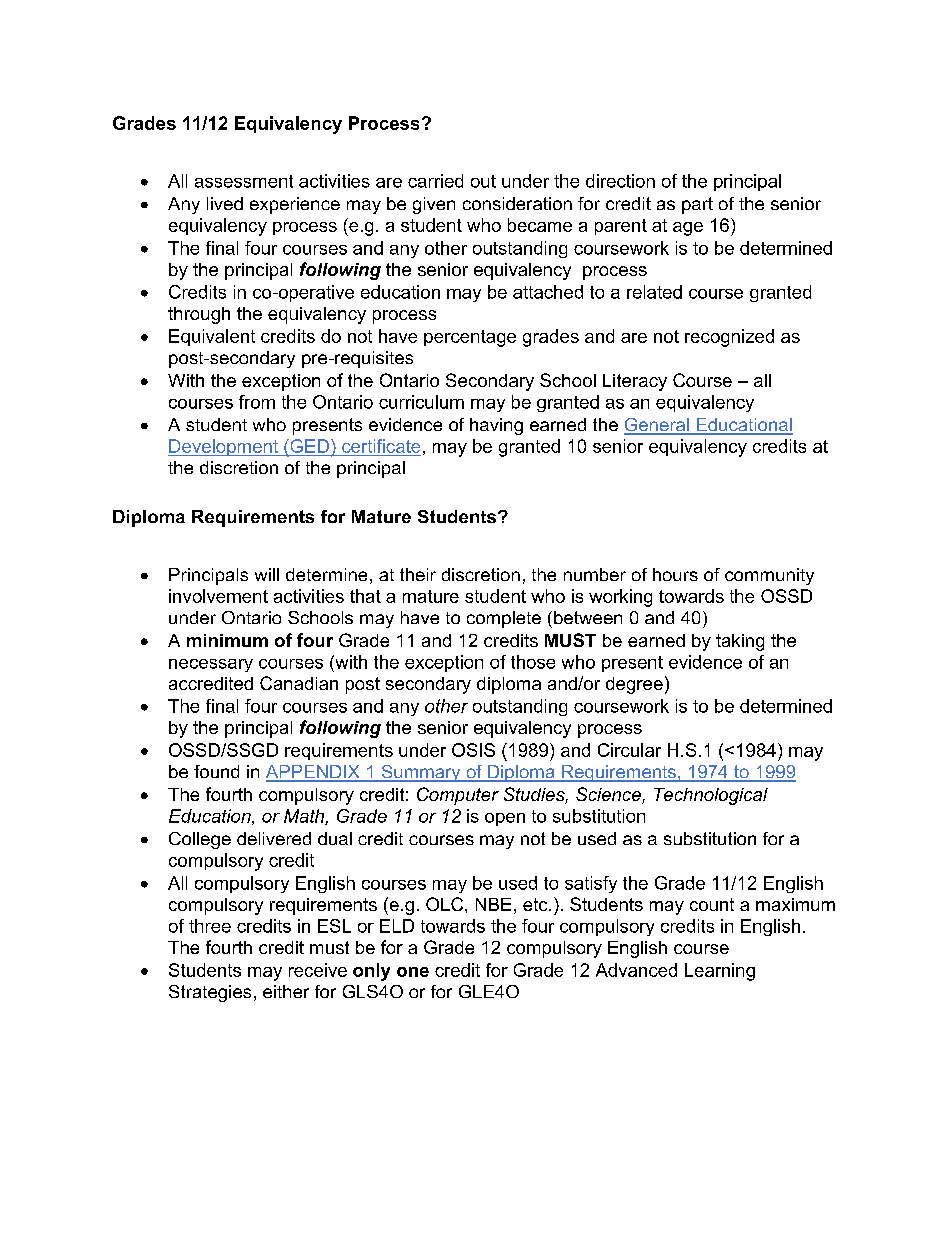 The image size is (952, 1233). I want to click on those, so click(533, 662).
